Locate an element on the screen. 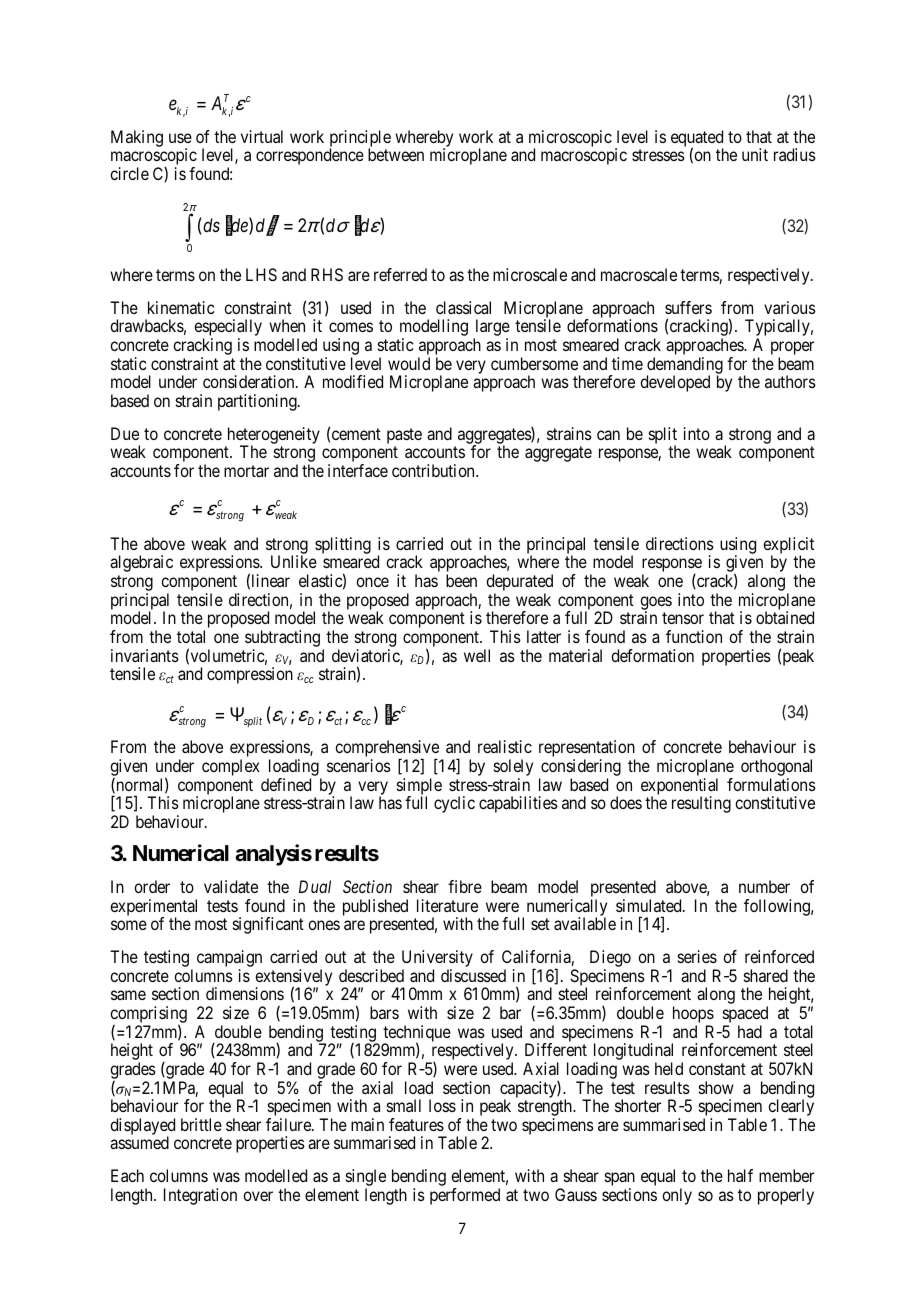  paste is located at coordinates (404, 436).
